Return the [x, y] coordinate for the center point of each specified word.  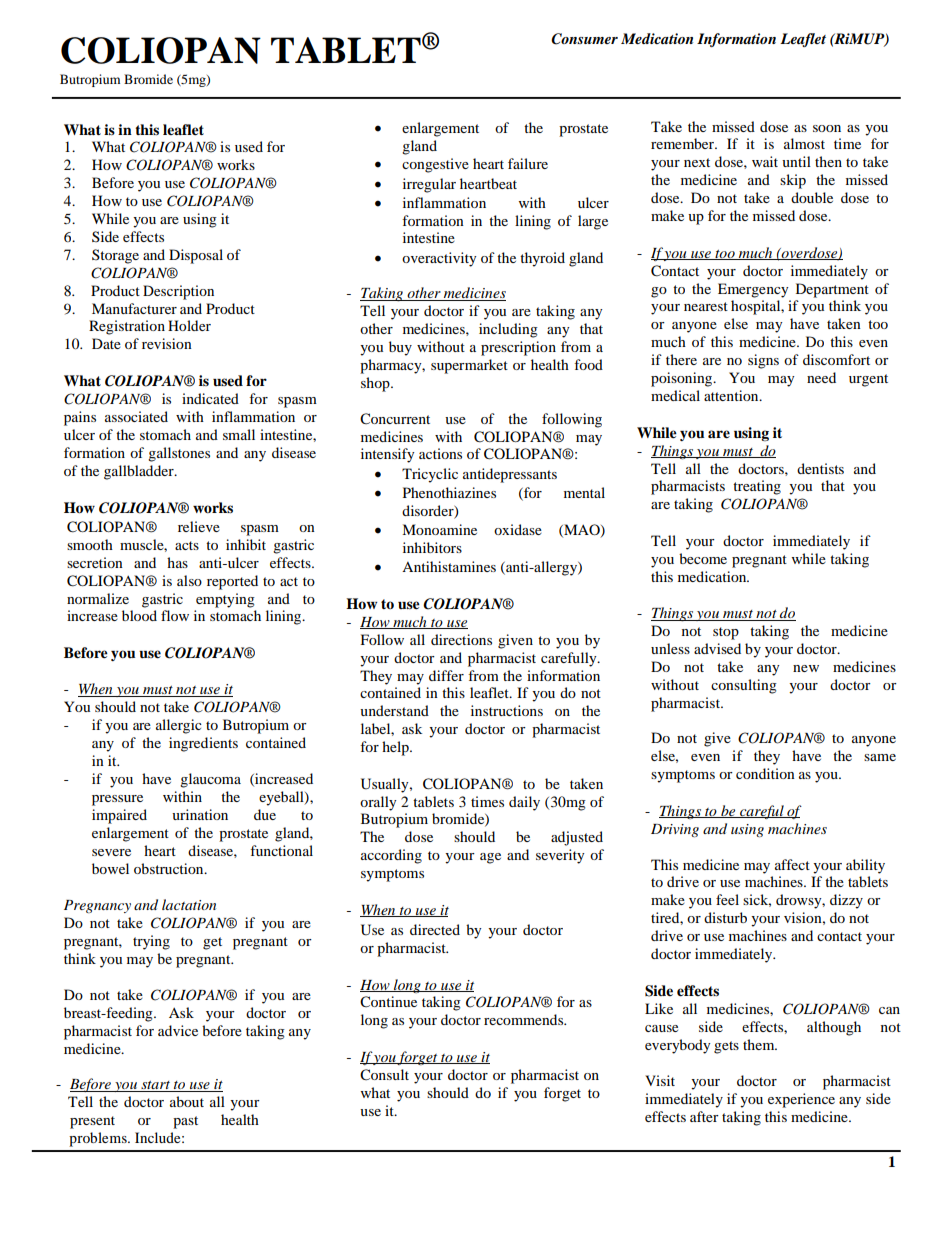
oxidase [518, 529]
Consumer [584, 39]
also [189, 580]
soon [827, 128]
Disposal [196, 256]
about [187, 1101]
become [703, 558]
